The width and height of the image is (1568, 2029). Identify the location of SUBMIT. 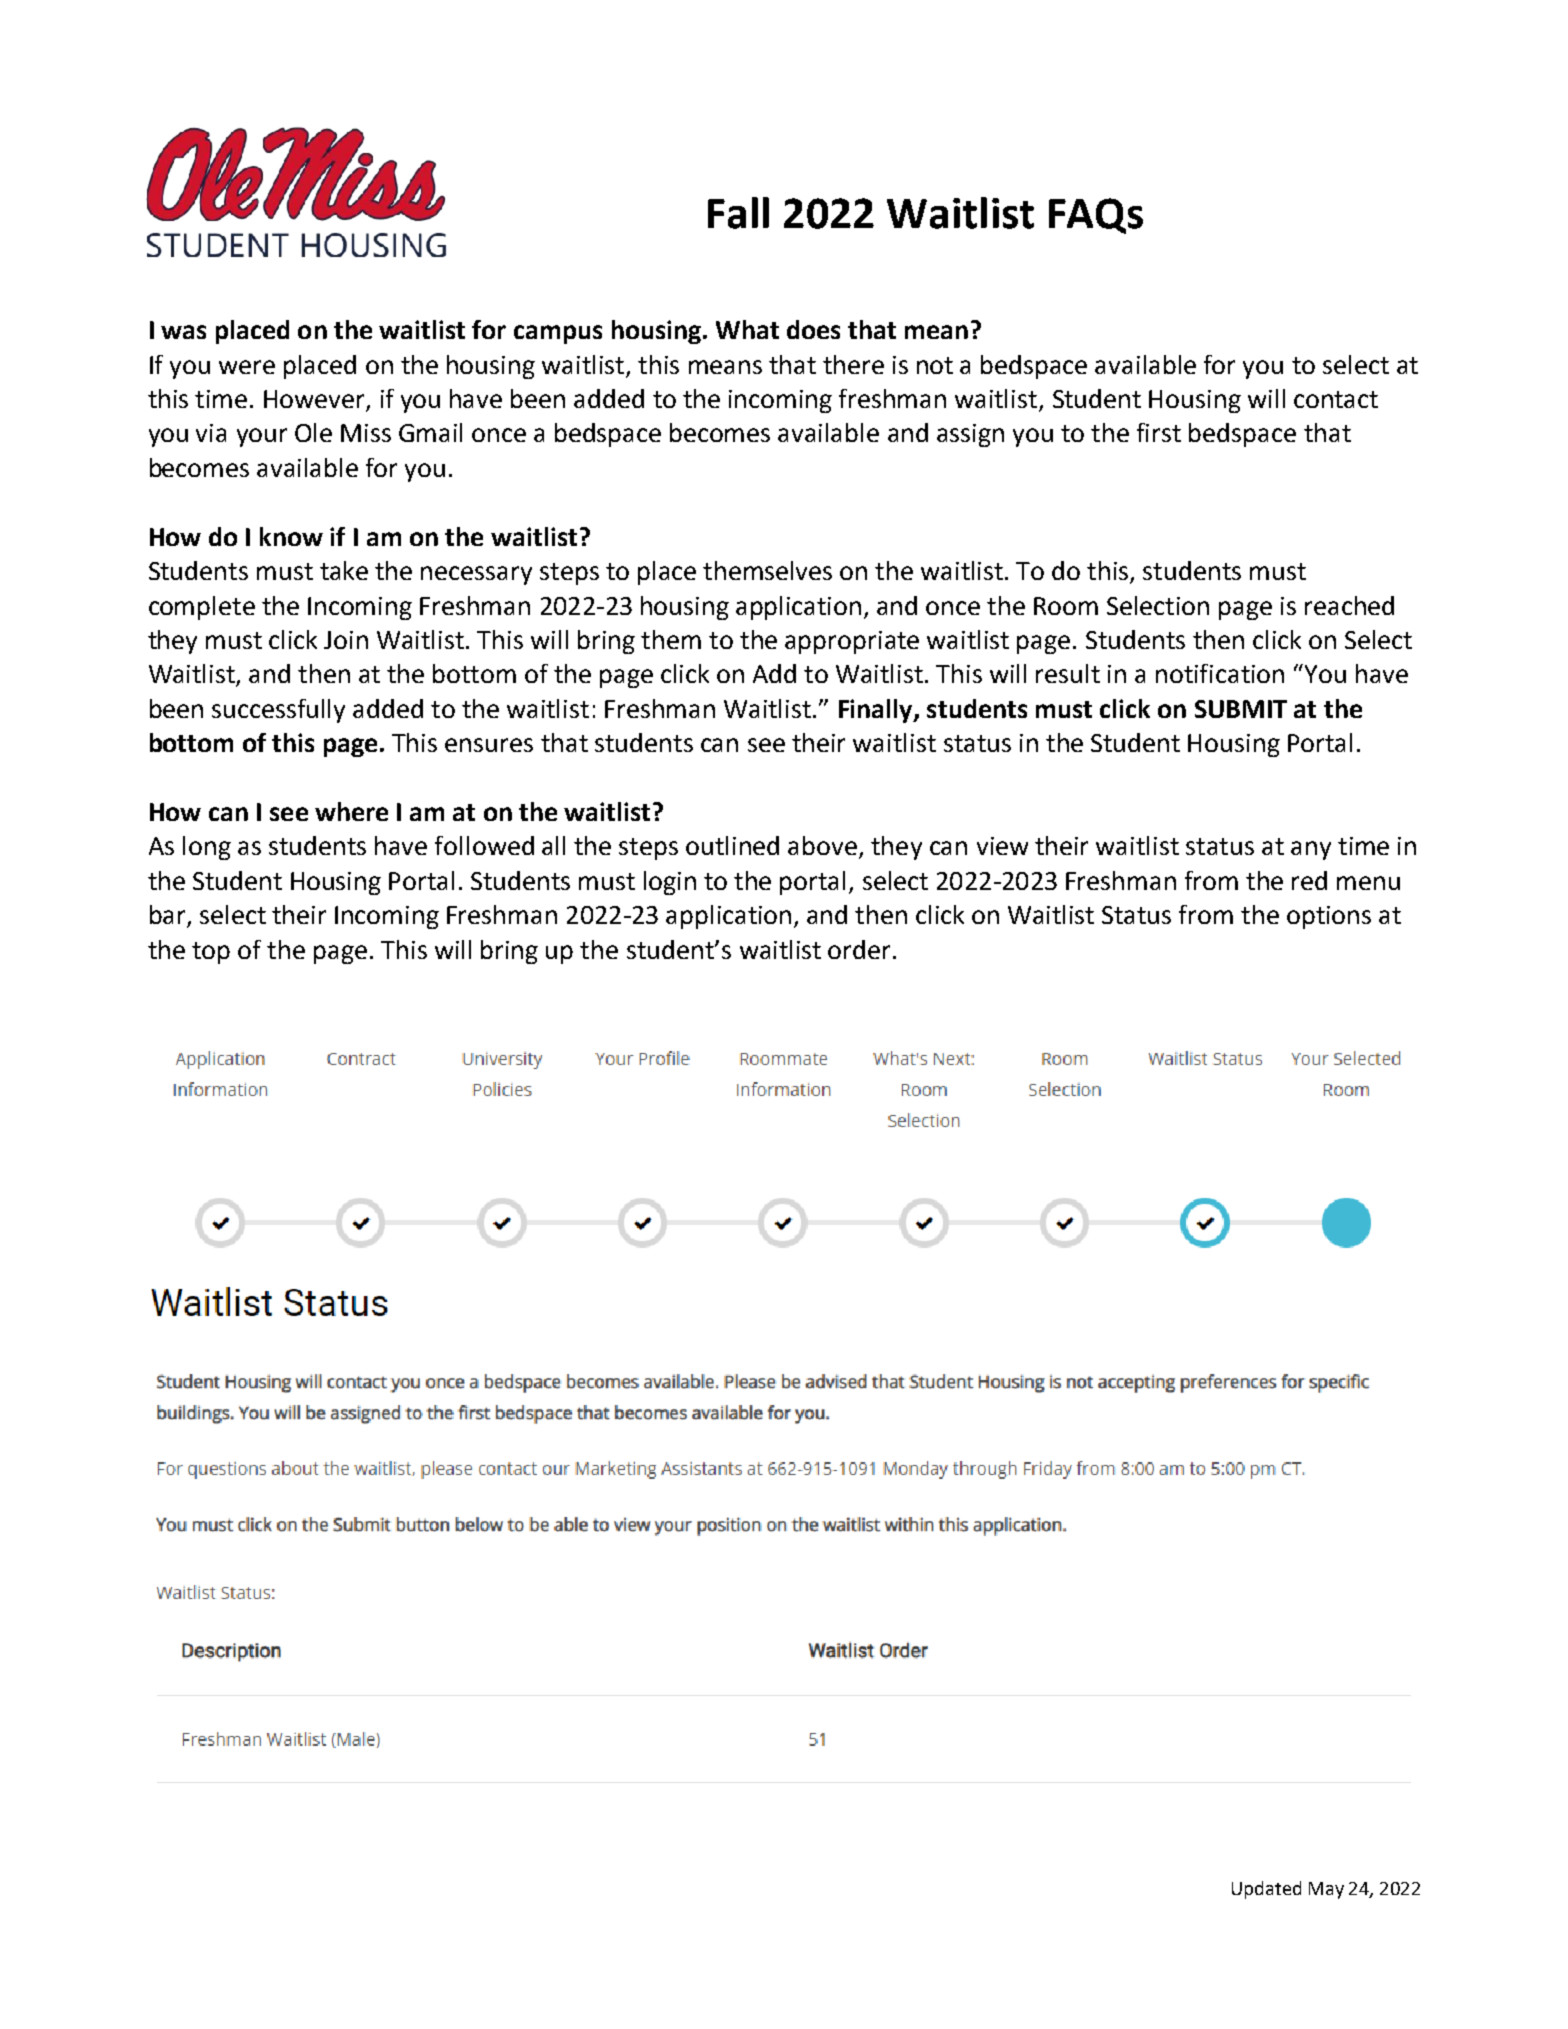
(1241, 709).
